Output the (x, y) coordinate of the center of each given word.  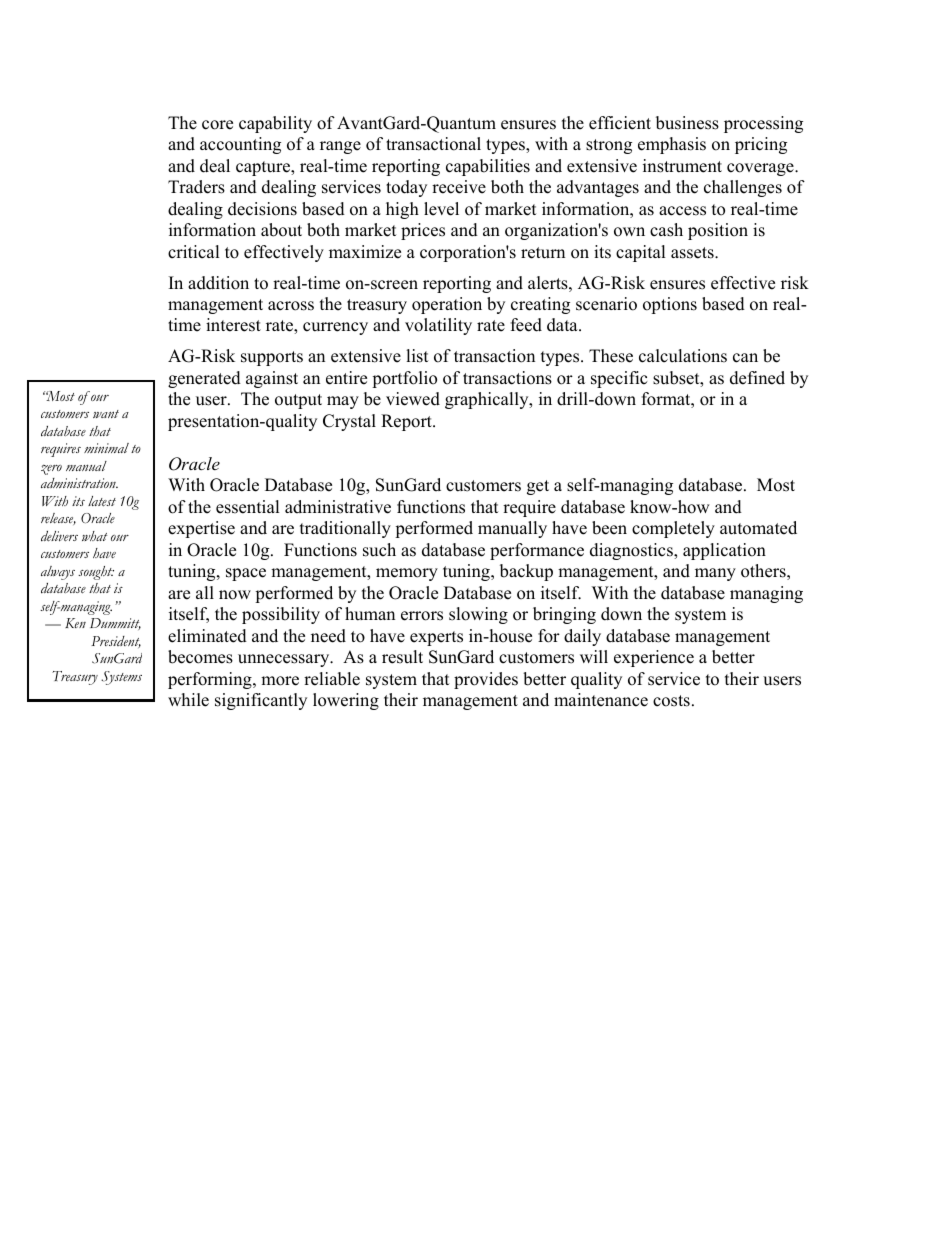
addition (218, 283)
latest (102, 501)
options (670, 305)
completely (673, 529)
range (340, 147)
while (188, 700)
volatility (438, 326)
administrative (338, 507)
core (217, 125)
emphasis (672, 145)
